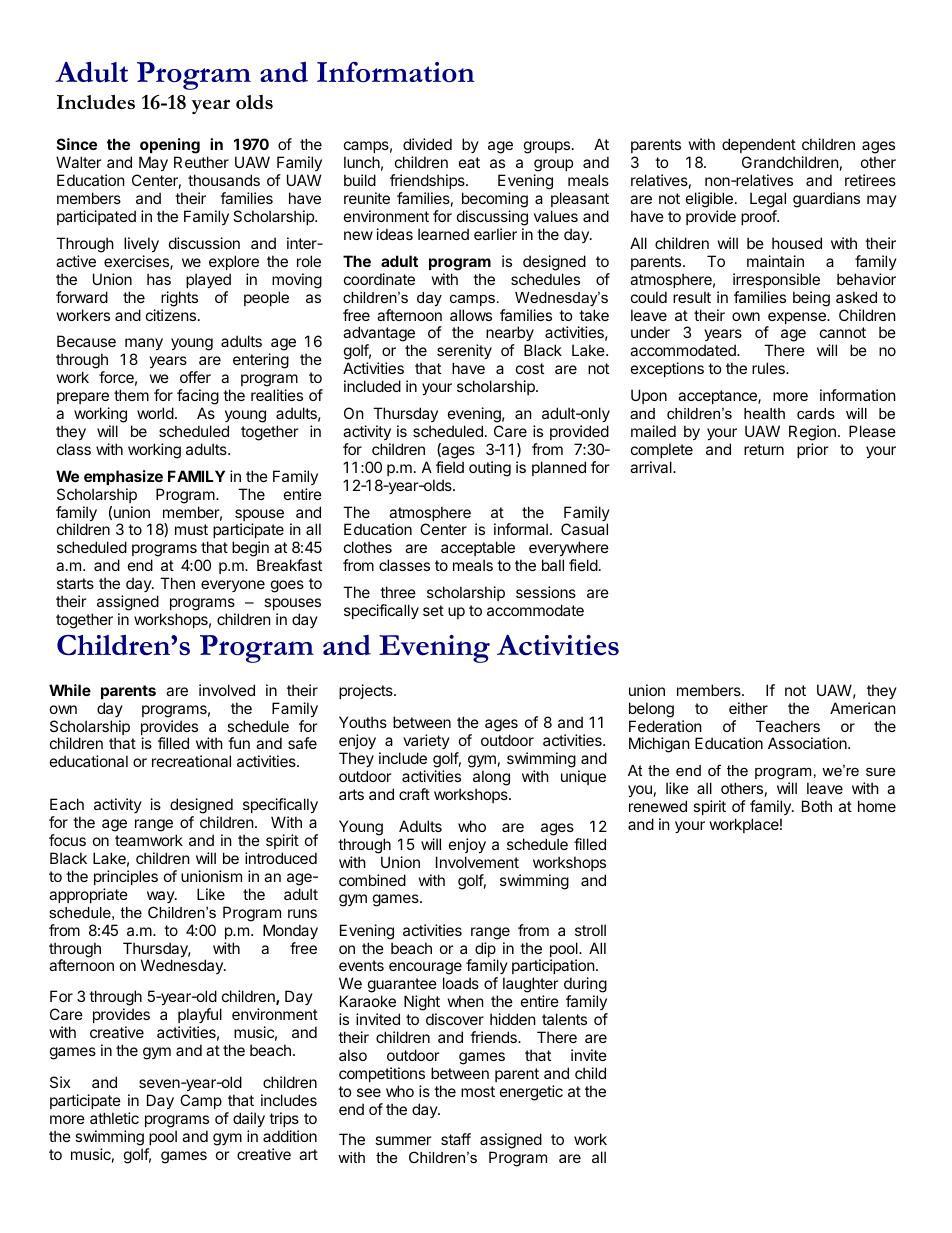  Describe the element at coordinates (170, 147) in the image. I see `opening` at that location.
